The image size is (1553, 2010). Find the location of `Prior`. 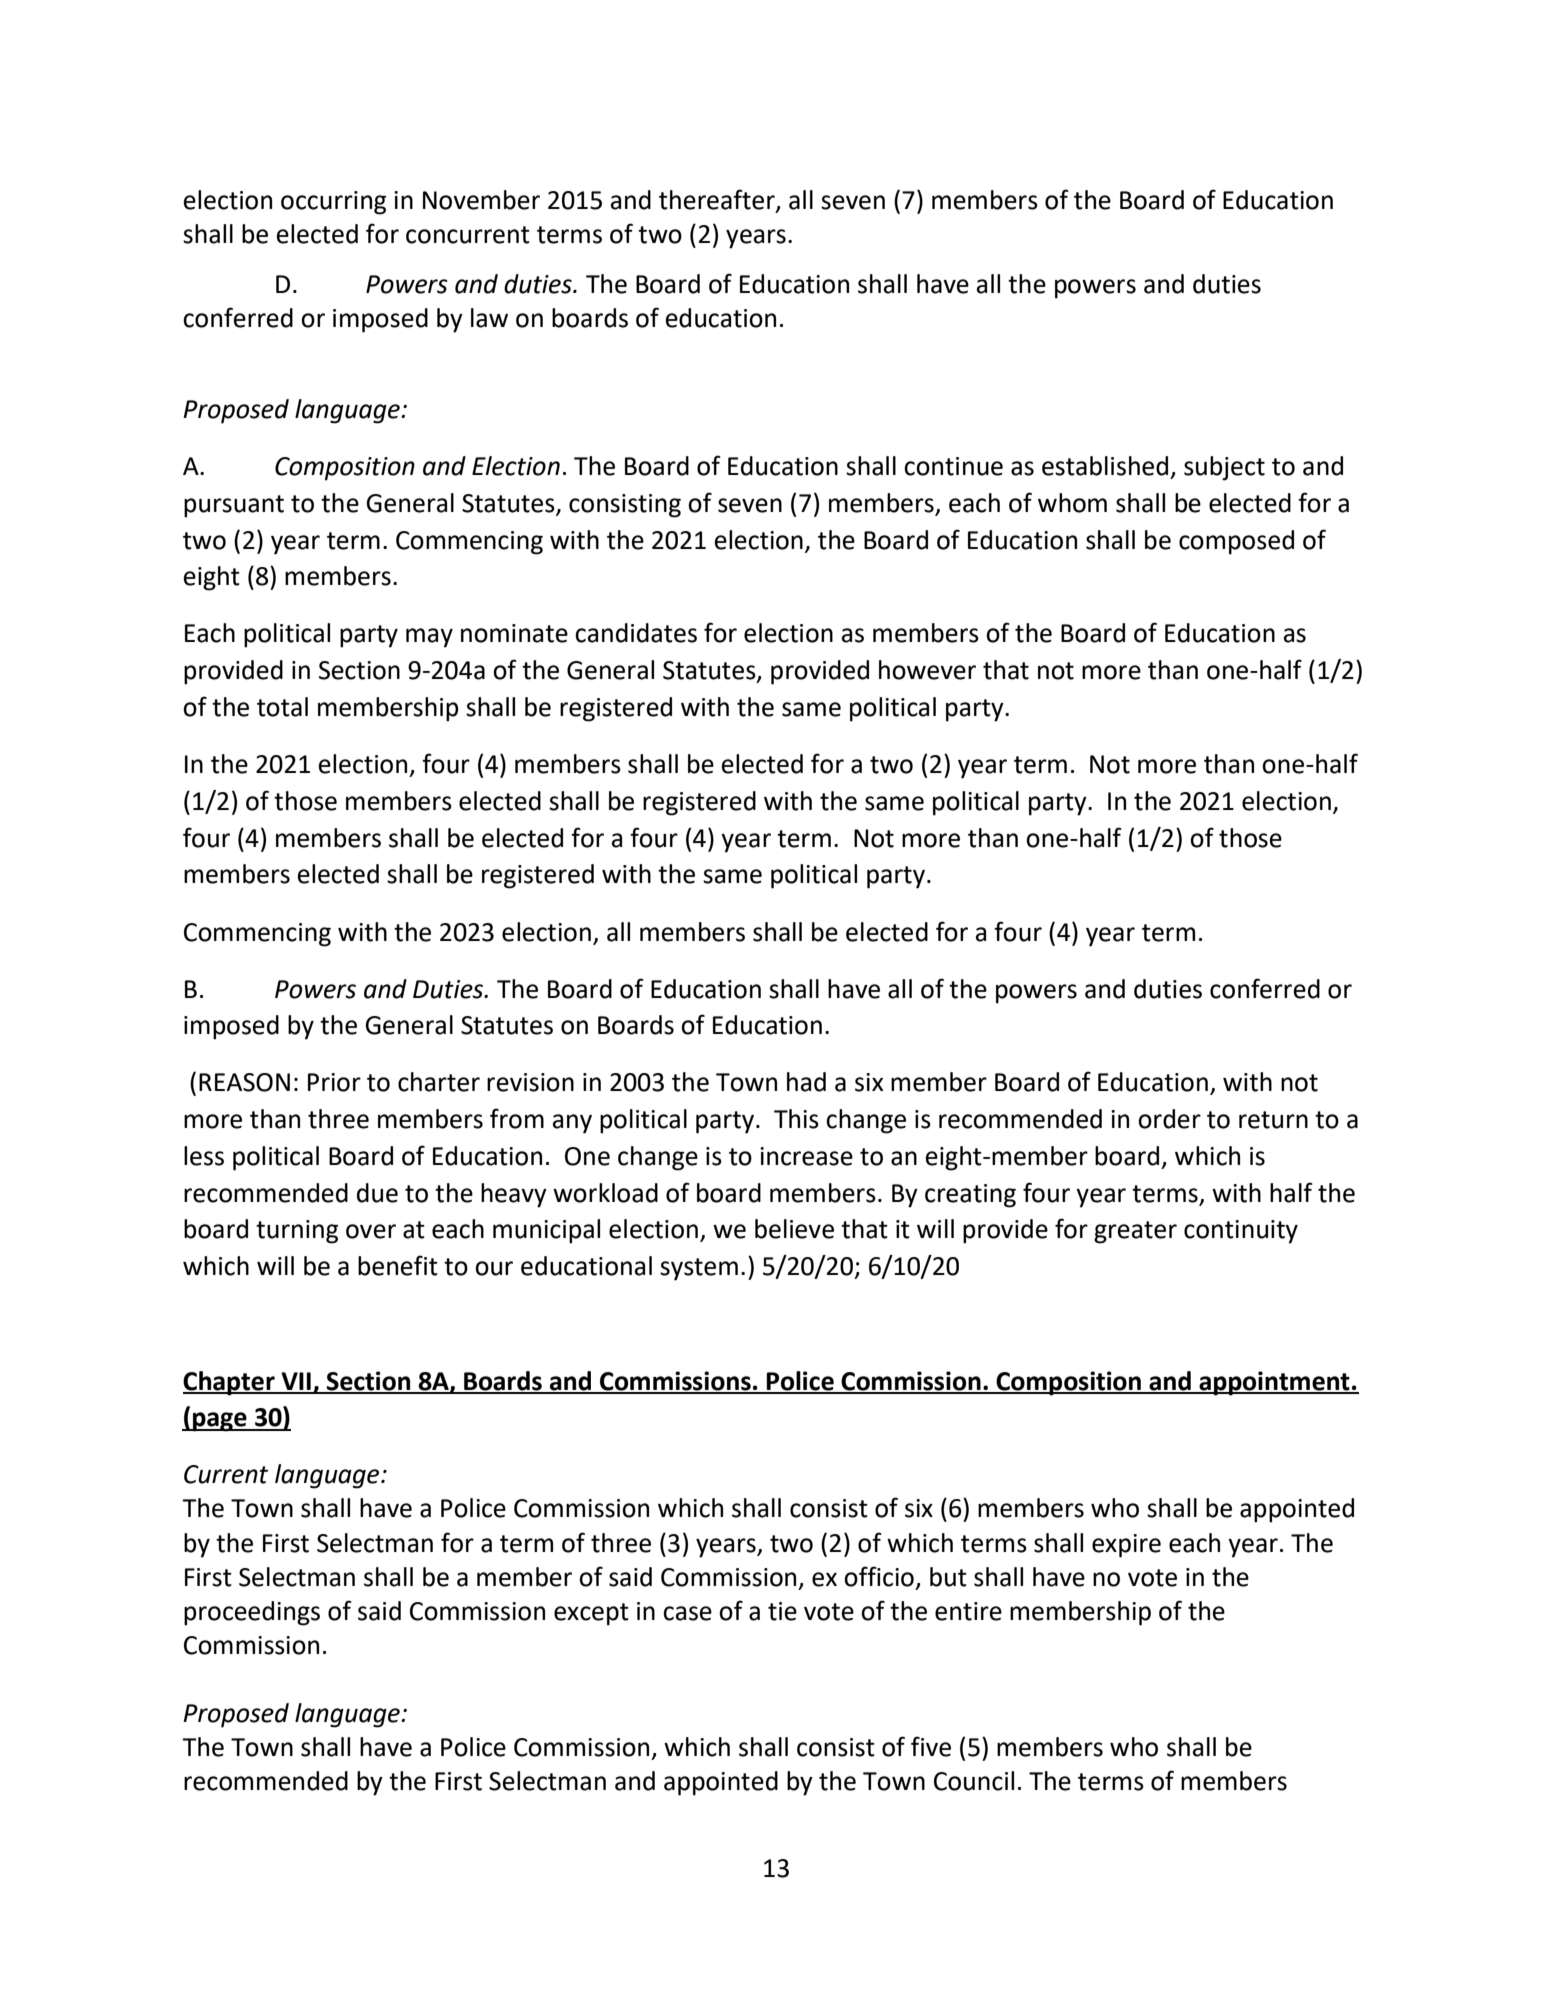

Prior is located at coordinates (334, 1082).
